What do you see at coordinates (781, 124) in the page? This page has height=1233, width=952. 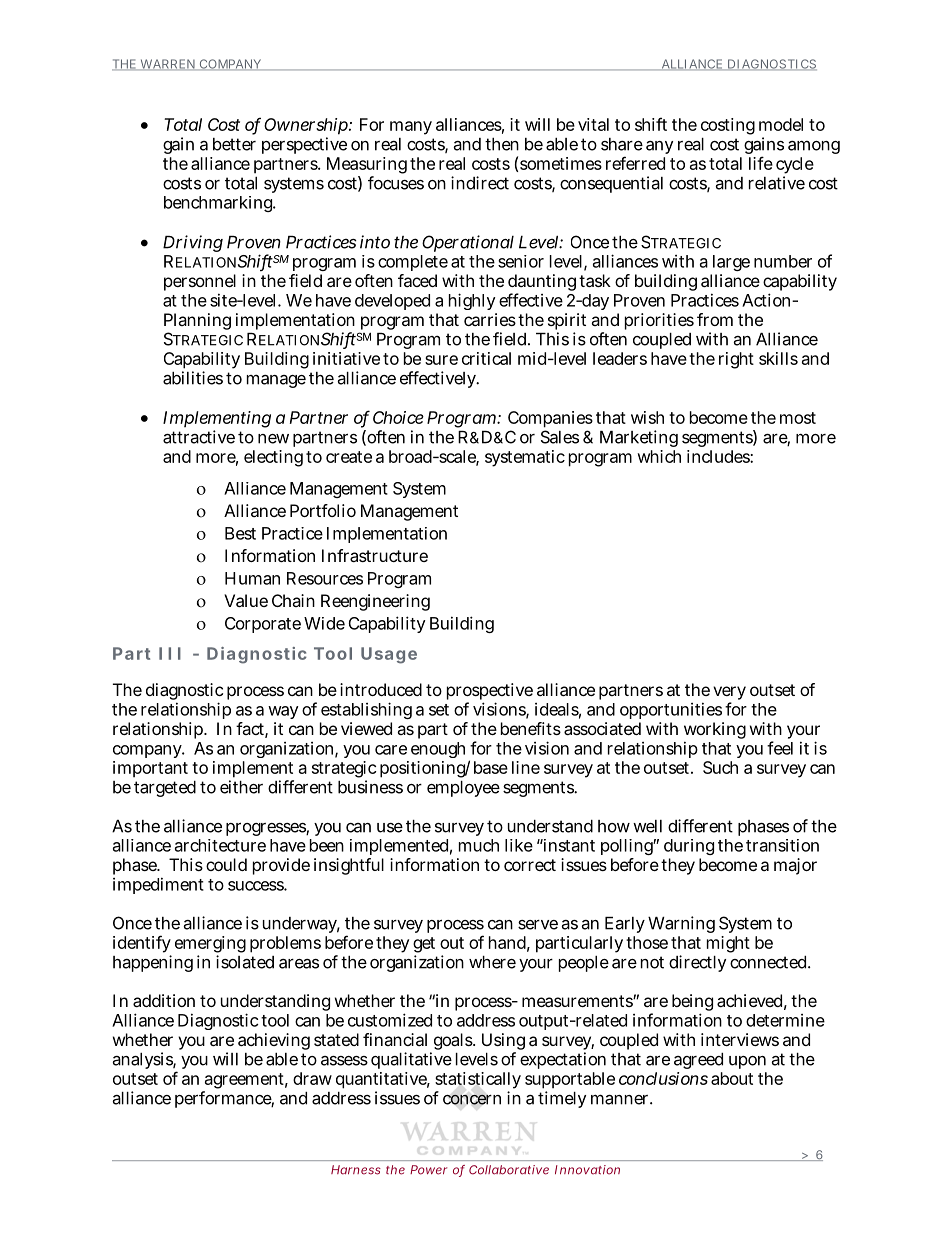 I see `model` at bounding box center [781, 124].
